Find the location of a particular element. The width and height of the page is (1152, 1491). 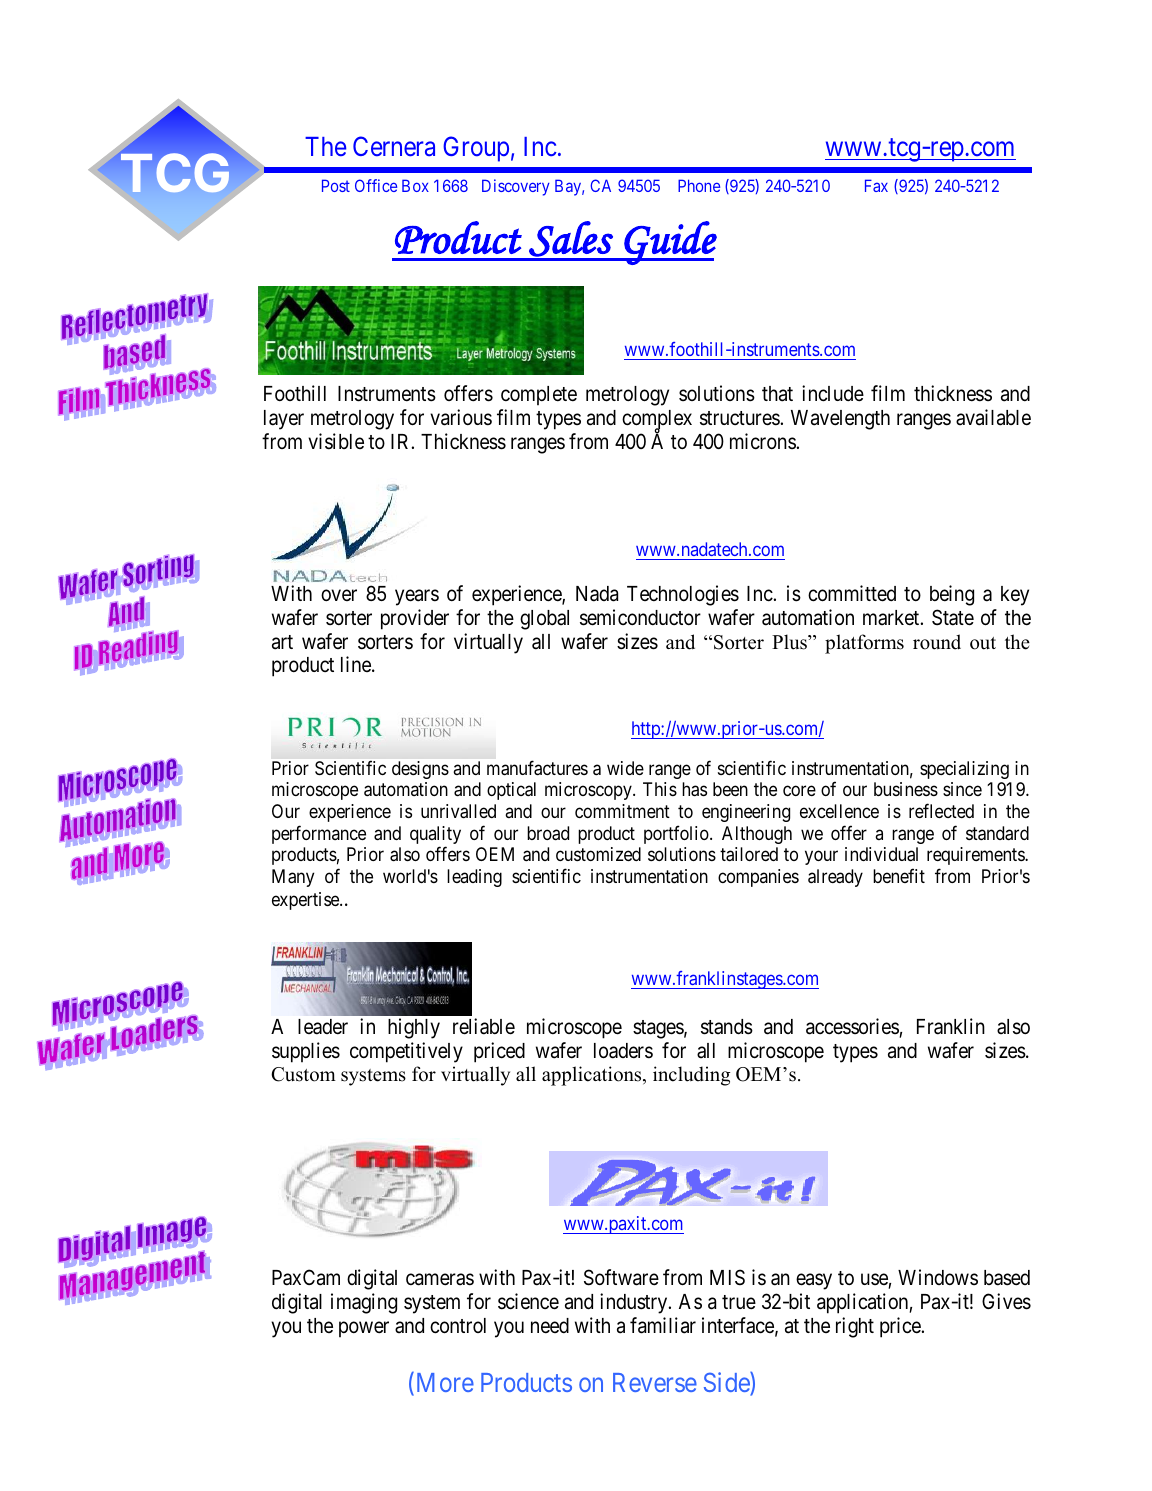

highly is located at coordinates (414, 1028).
